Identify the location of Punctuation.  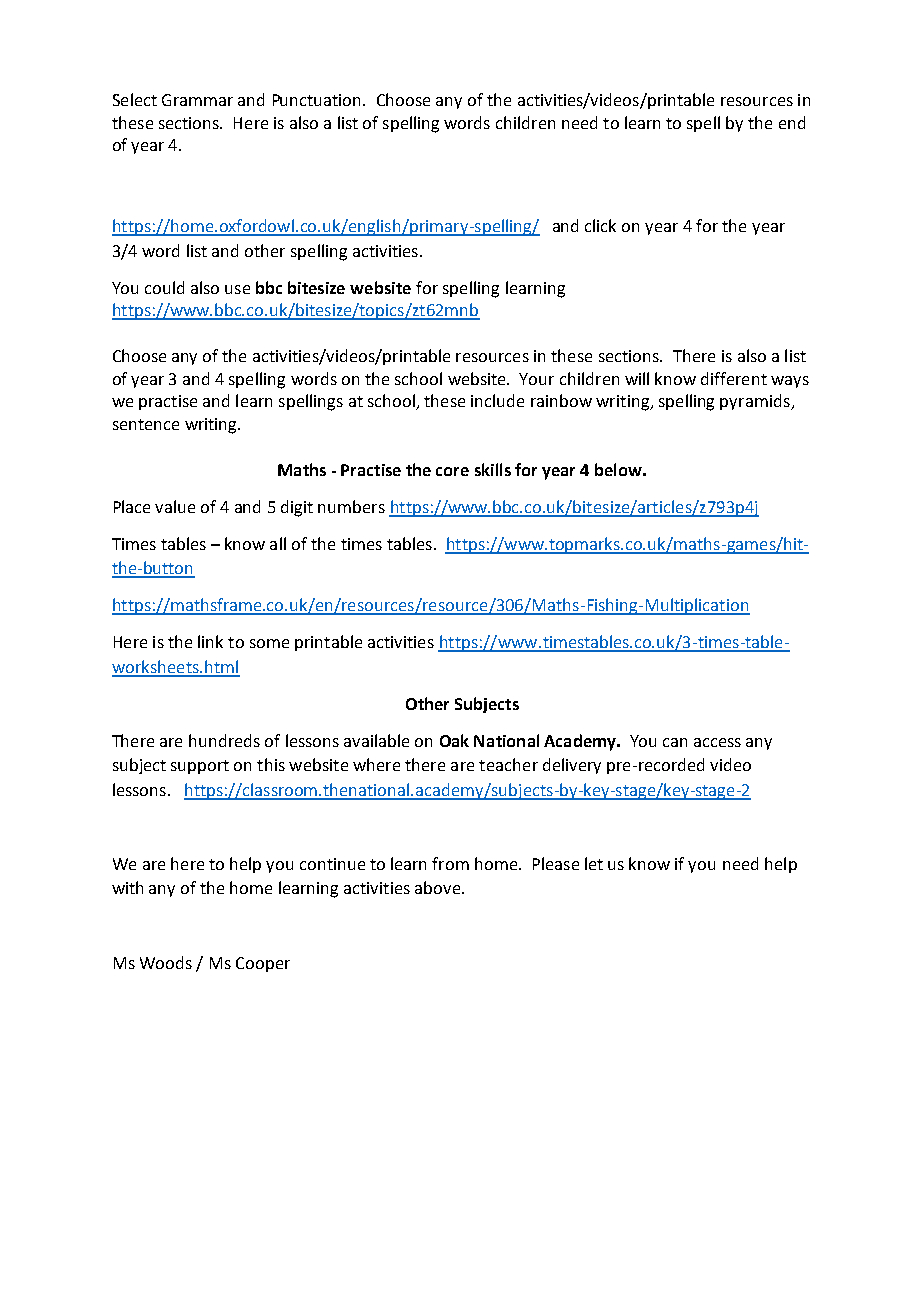
(318, 100).
